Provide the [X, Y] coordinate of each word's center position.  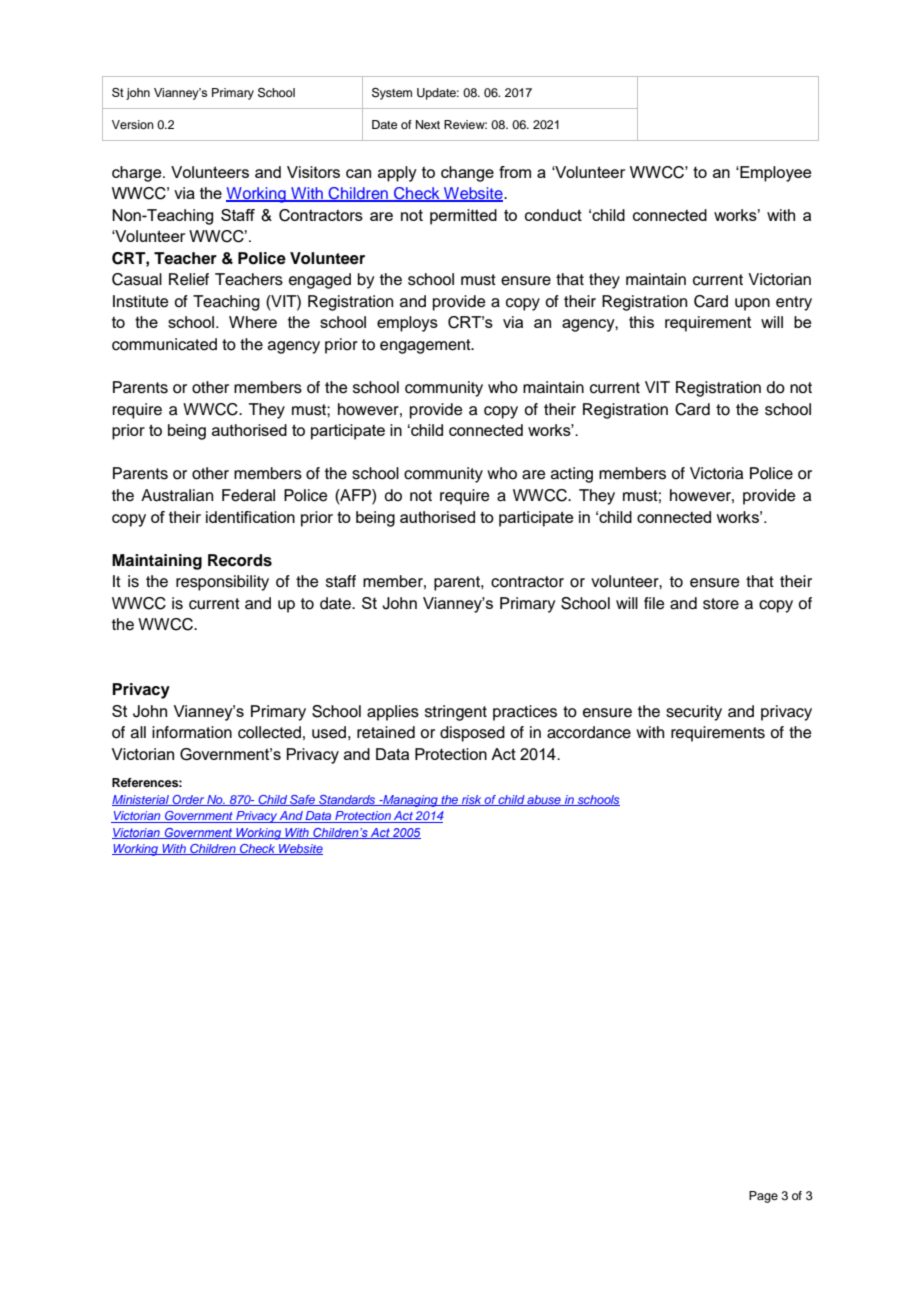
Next [428, 124]
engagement [426, 346]
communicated [164, 344]
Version [133, 124]
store [721, 604]
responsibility [222, 583]
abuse [544, 800]
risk [472, 800]
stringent [456, 713]
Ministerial [141, 800]
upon [752, 304]
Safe [303, 800]
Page [763, 1197]
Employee [774, 174]
